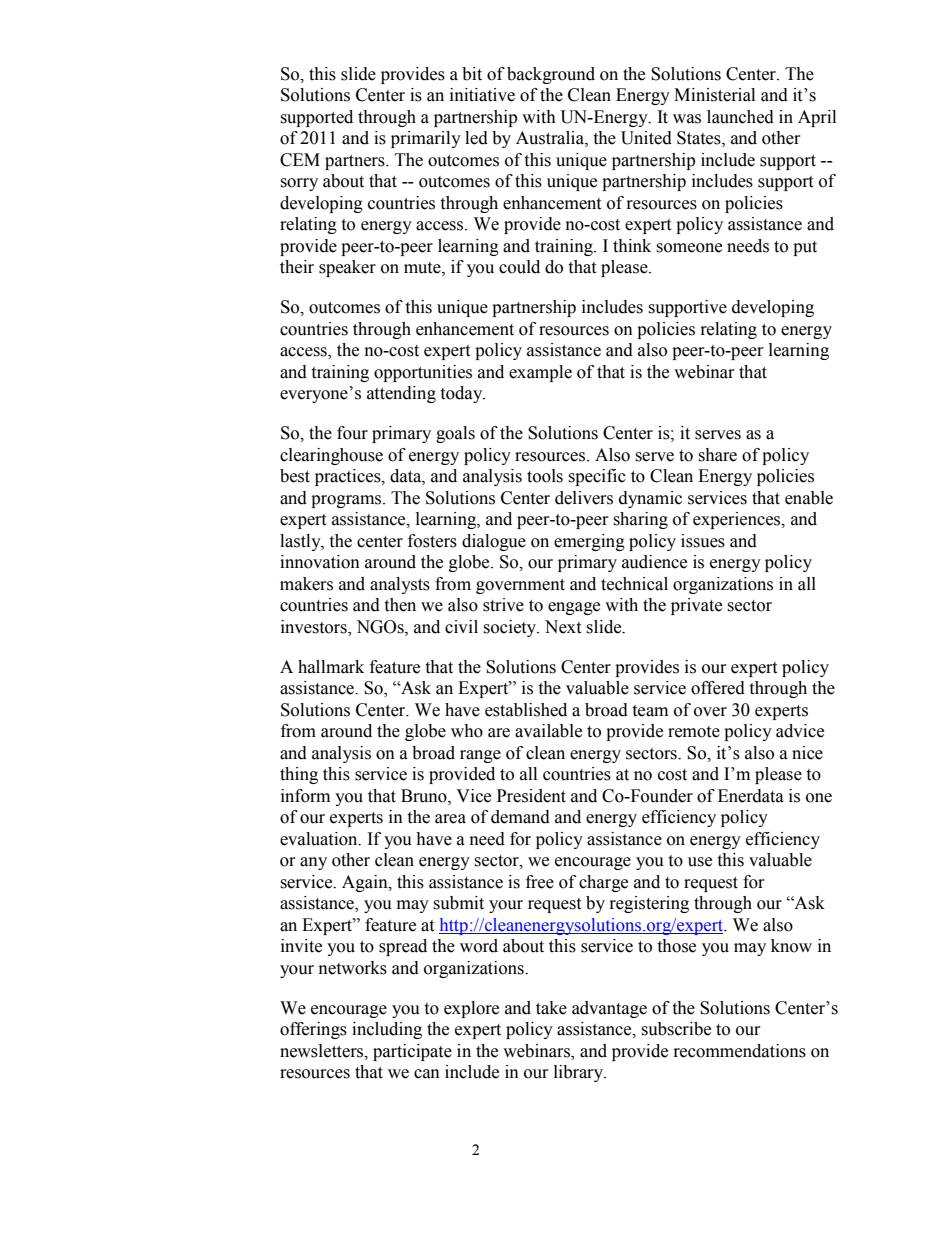  Describe the element at coordinates (738, 520) in the page. I see `experiences` at that location.
